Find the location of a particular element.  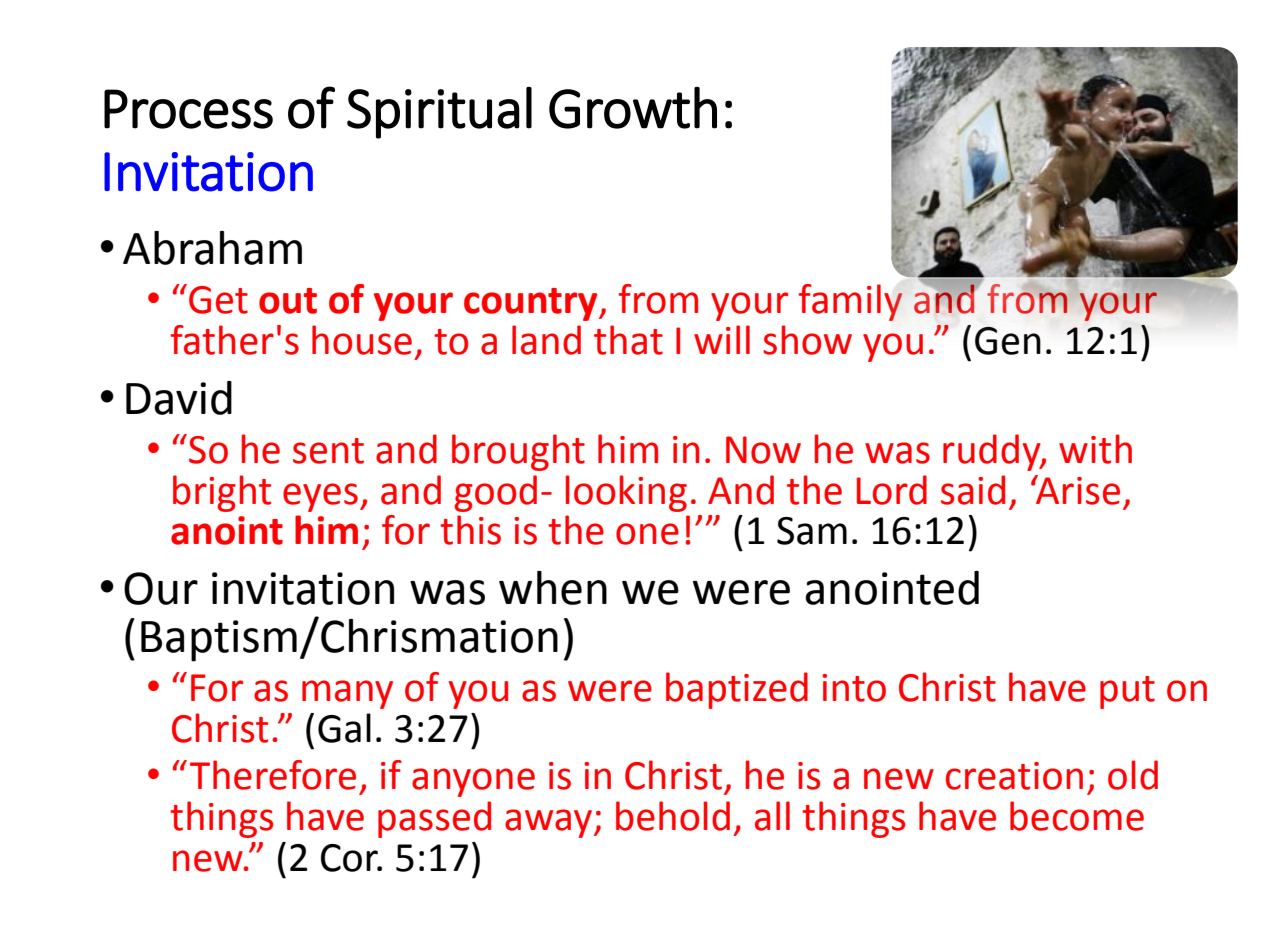

said is located at coordinates (973, 490).
